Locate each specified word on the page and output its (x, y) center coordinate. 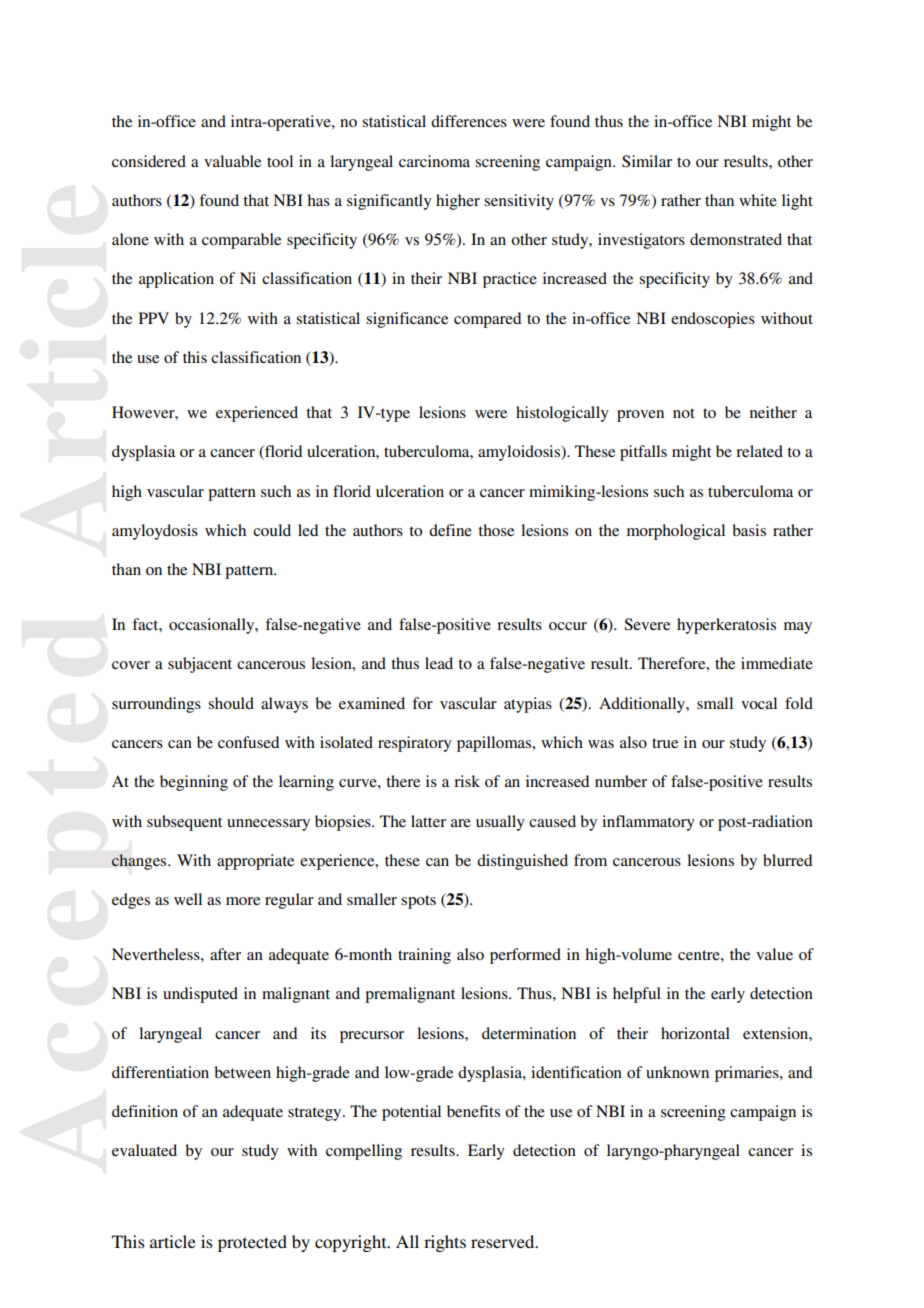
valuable (232, 161)
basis (749, 530)
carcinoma (434, 161)
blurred (787, 860)
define (450, 530)
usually (500, 823)
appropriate (255, 862)
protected (252, 1243)
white (758, 200)
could (272, 530)
